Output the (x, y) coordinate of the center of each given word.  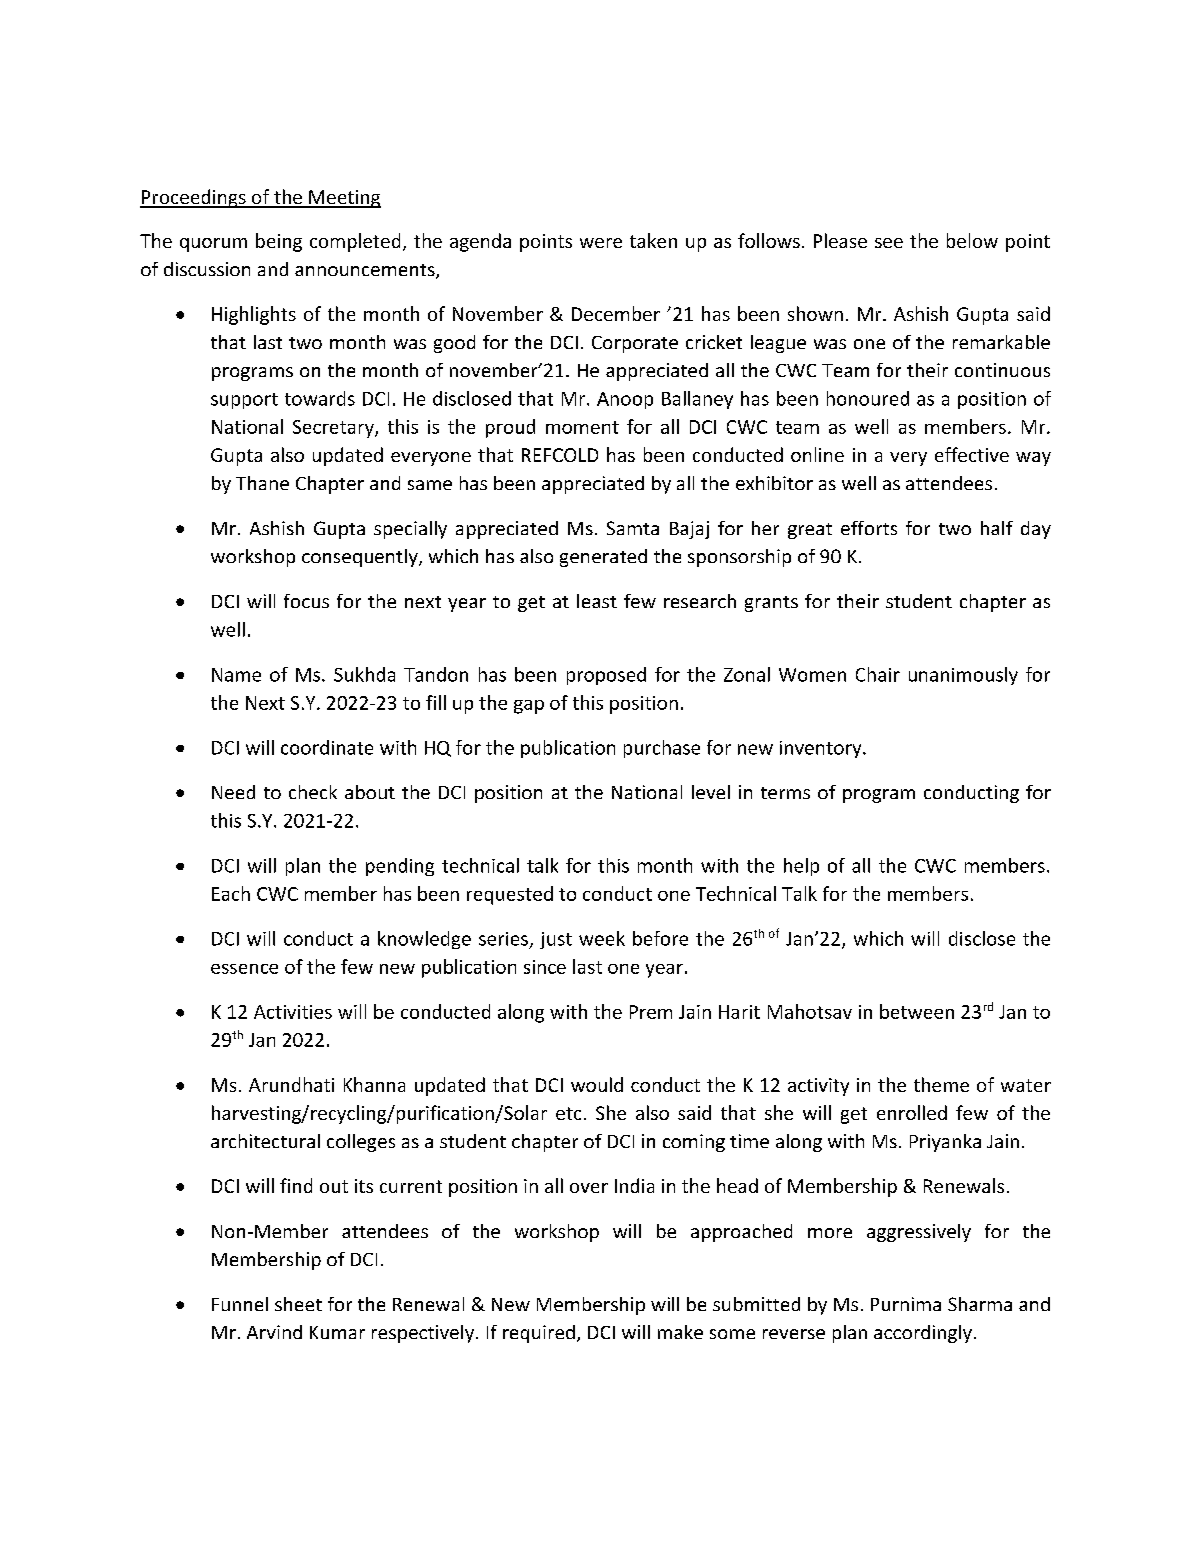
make (680, 1332)
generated (603, 558)
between (917, 1011)
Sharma (980, 1304)
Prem (651, 1012)
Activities (293, 1012)
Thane (262, 483)
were (601, 243)
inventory (822, 749)
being (279, 242)
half (997, 528)
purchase (662, 749)
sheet (298, 1304)
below (972, 240)
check (313, 792)
